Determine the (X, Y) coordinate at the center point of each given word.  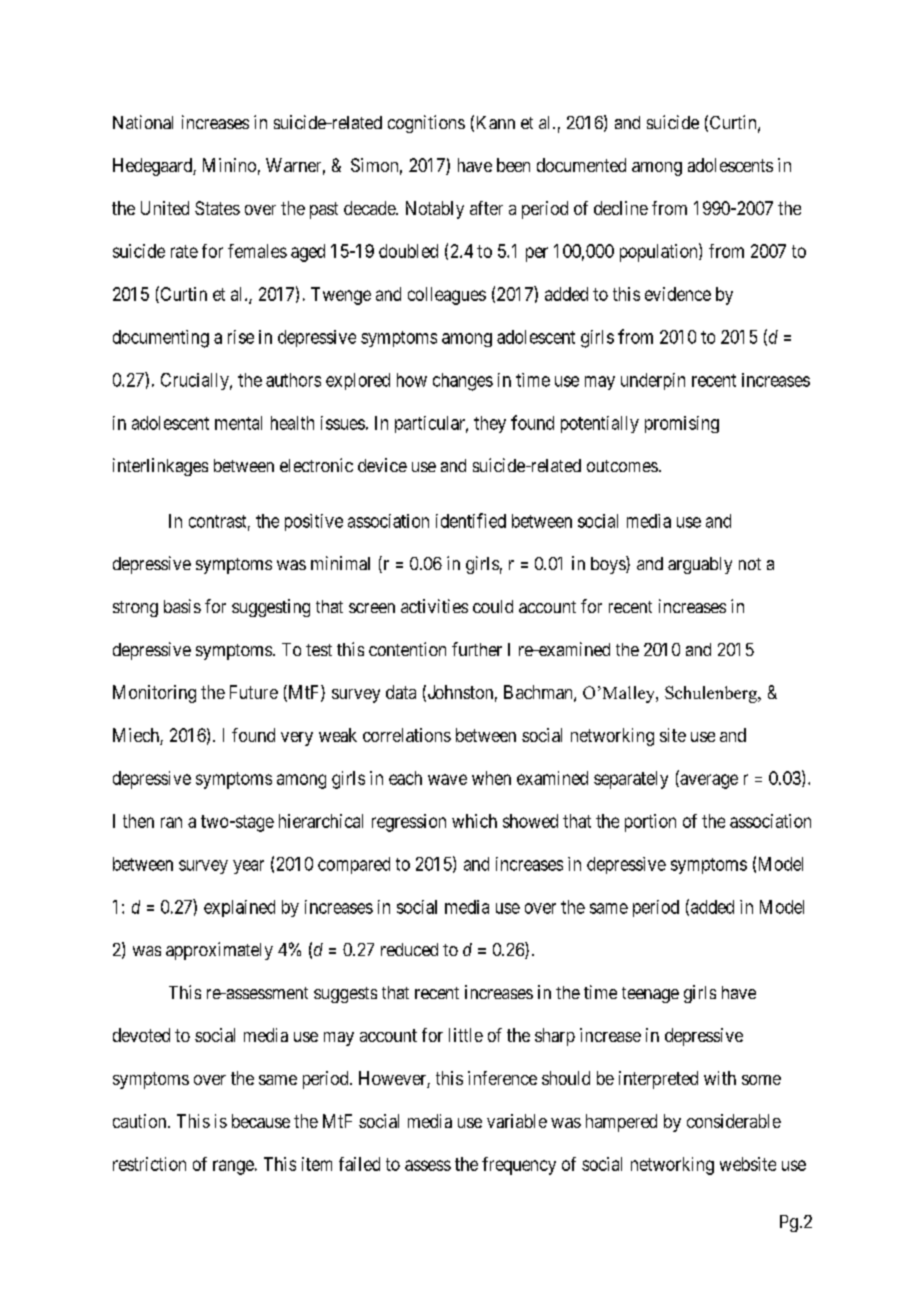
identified (471, 520)
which (474, 821)
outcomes (622, 466)
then (138, 821)
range (233, 1167)
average (708, 781)
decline (621, 208)
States (217, 208)
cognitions (426, 124)
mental (238, 423)
